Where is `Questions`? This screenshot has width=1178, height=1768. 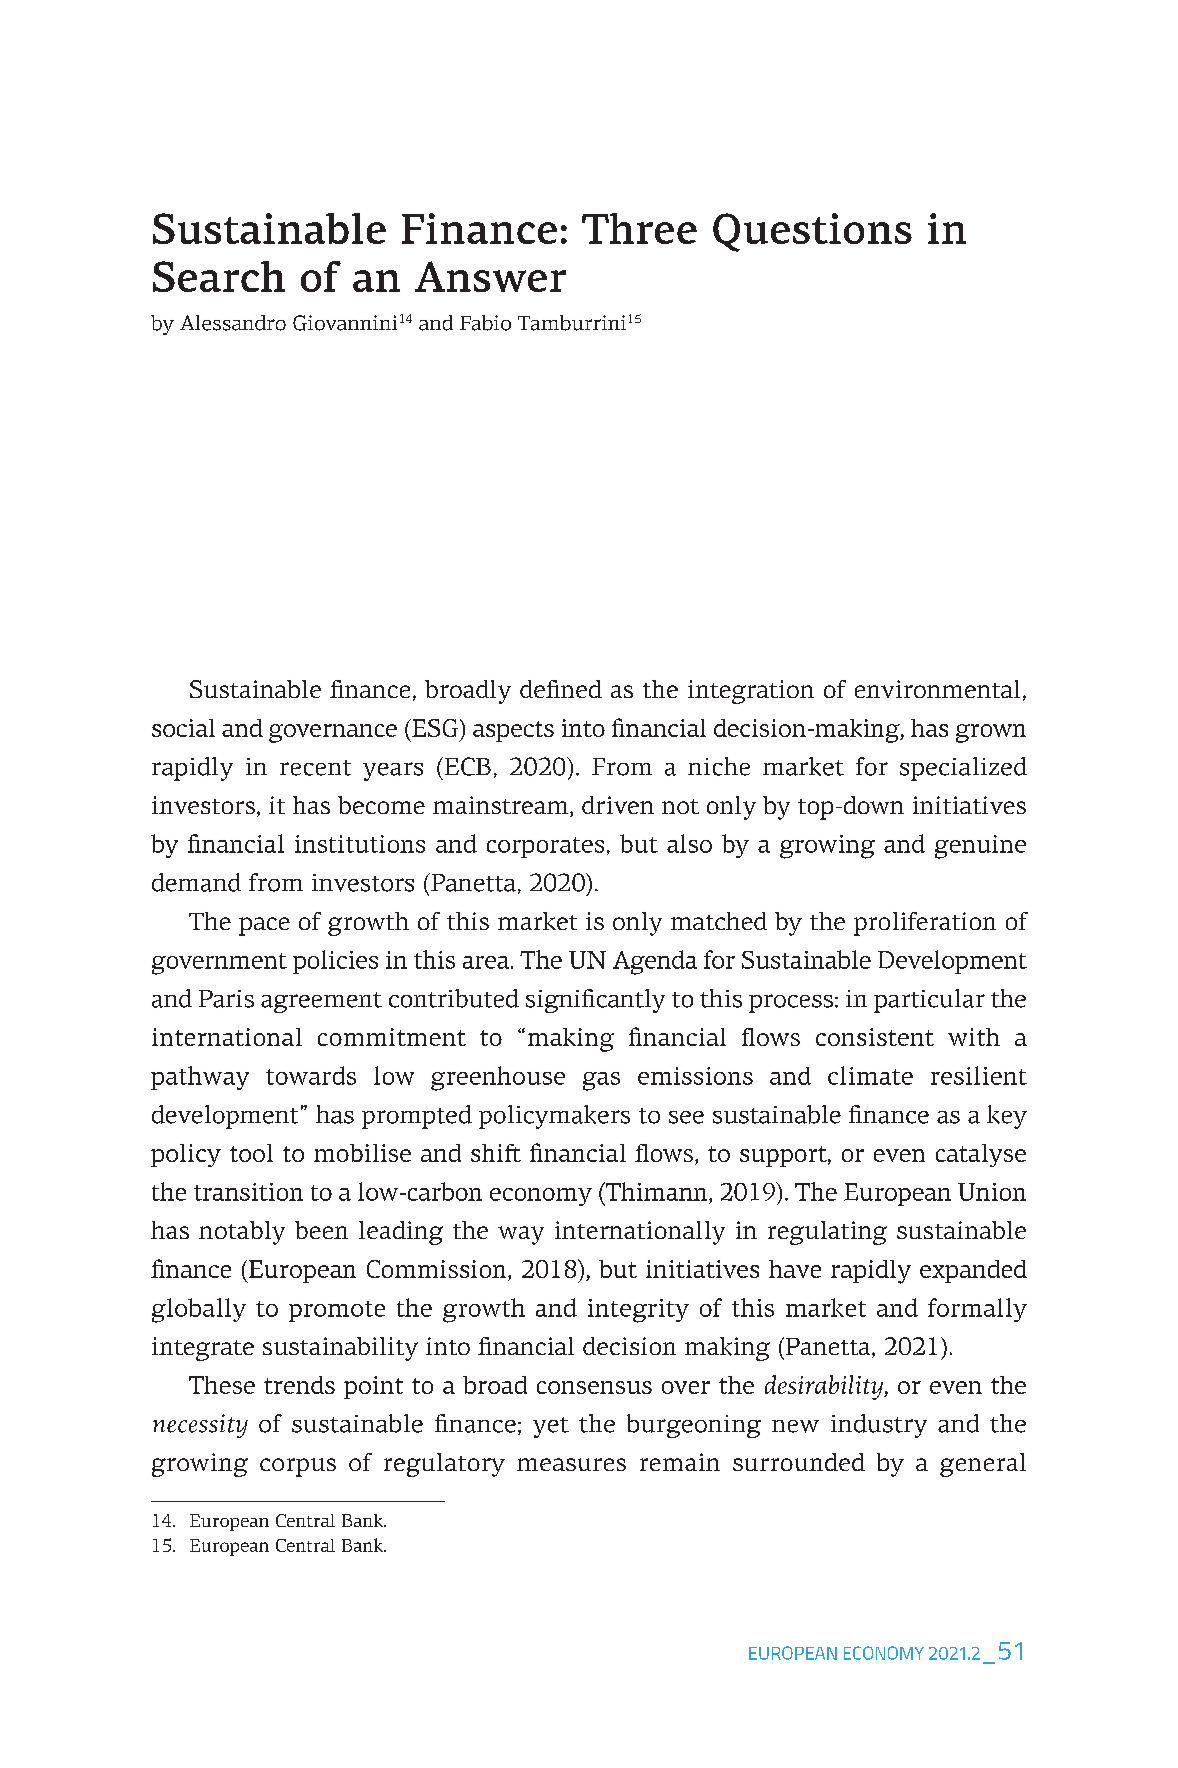
Questions is located at coordinates (812, 232).
